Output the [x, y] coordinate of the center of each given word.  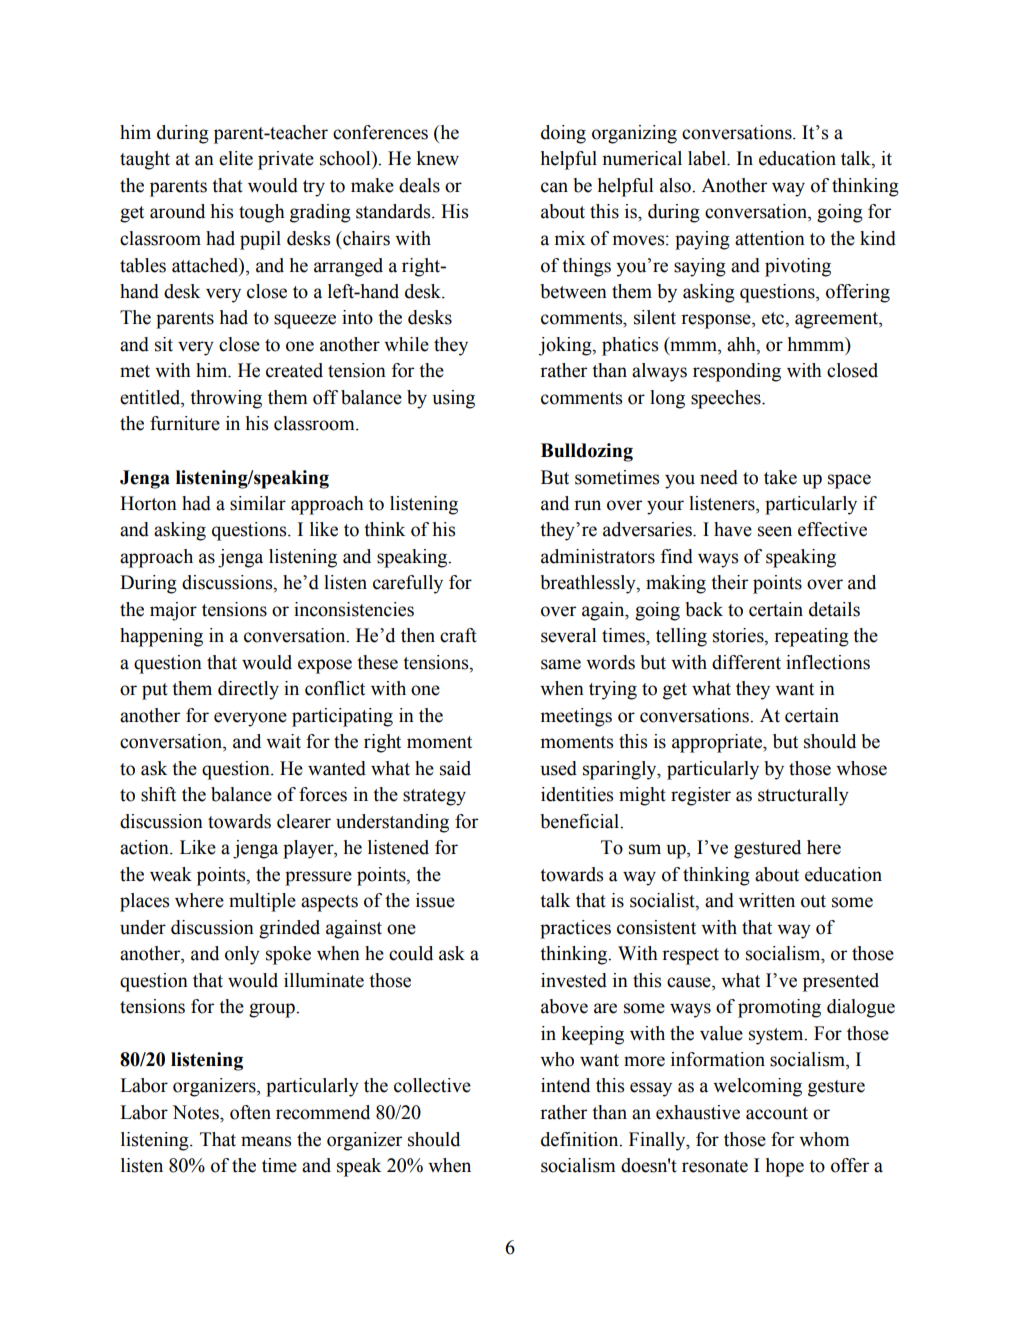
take [780, 477]
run [587, 505]
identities [577, 794]
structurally [803, 796]
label [708, 158]
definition [581, 1139]
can [554, 187]
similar [258, 503]
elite [236, 158]
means [266, 1141]
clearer [304, 821]
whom [824, 1139]
